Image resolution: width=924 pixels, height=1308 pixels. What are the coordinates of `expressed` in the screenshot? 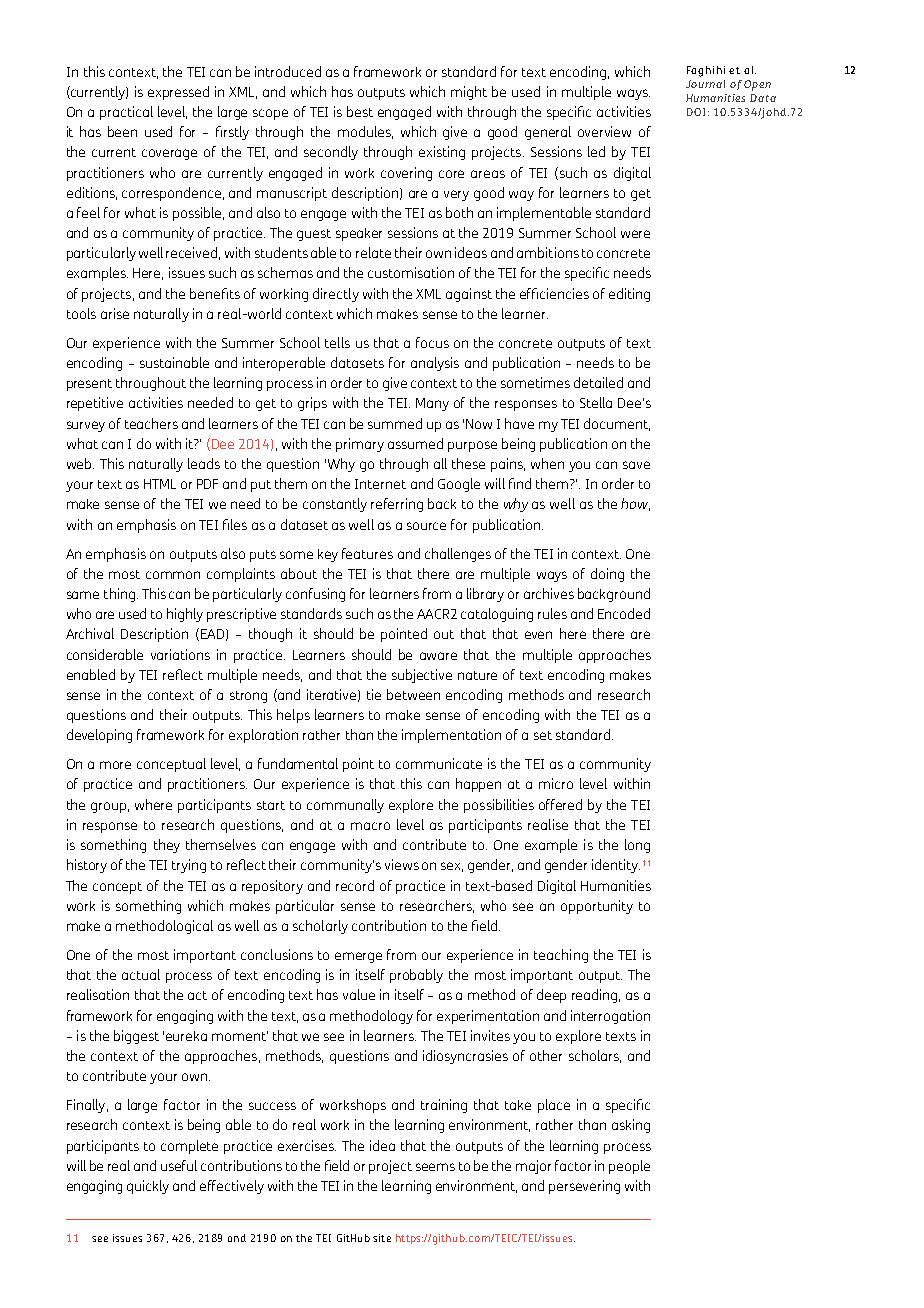 It's located at (178, 93).
